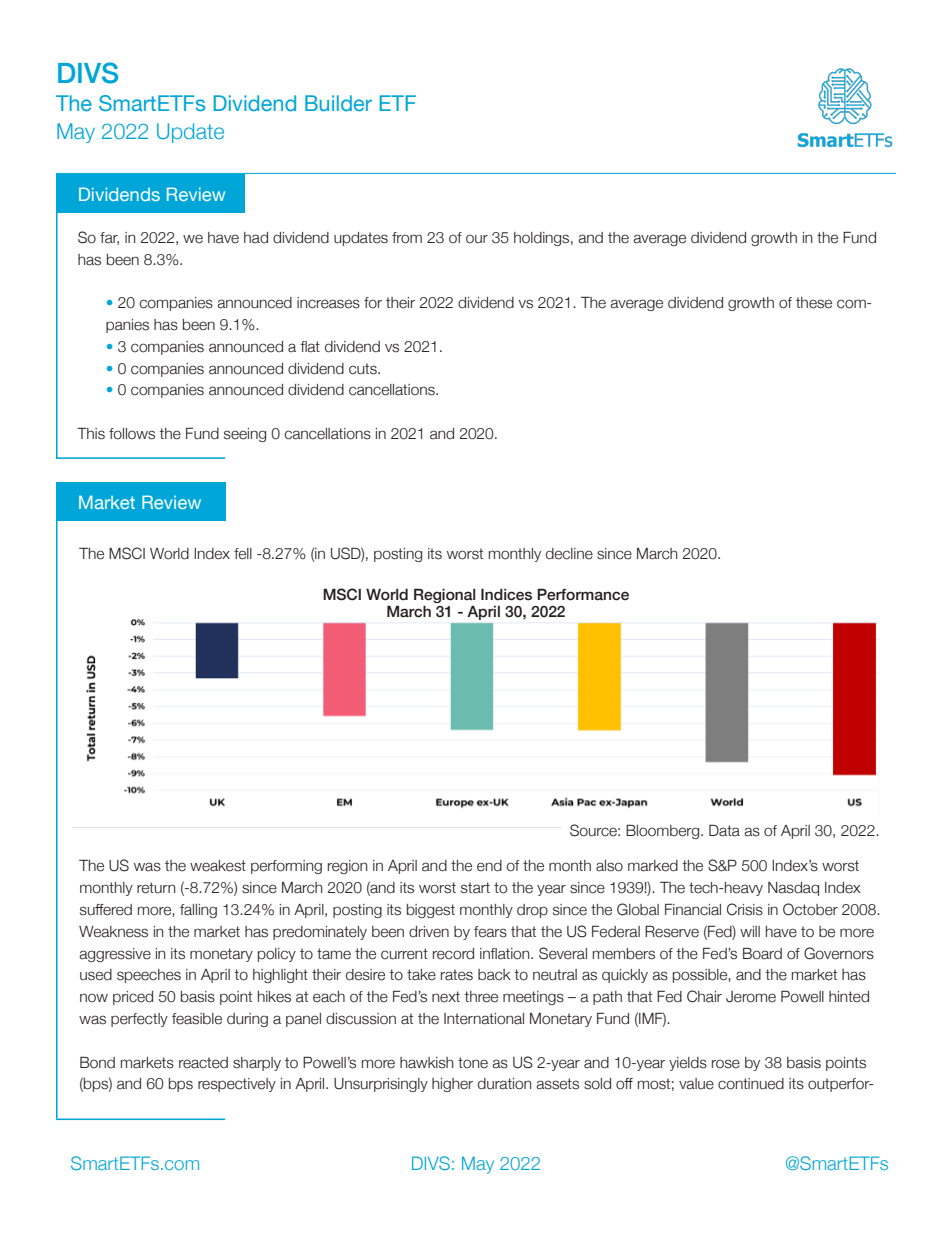 The width and height of the screenshot is (952, 1233). I want to click on decline, so click(569, 554).
